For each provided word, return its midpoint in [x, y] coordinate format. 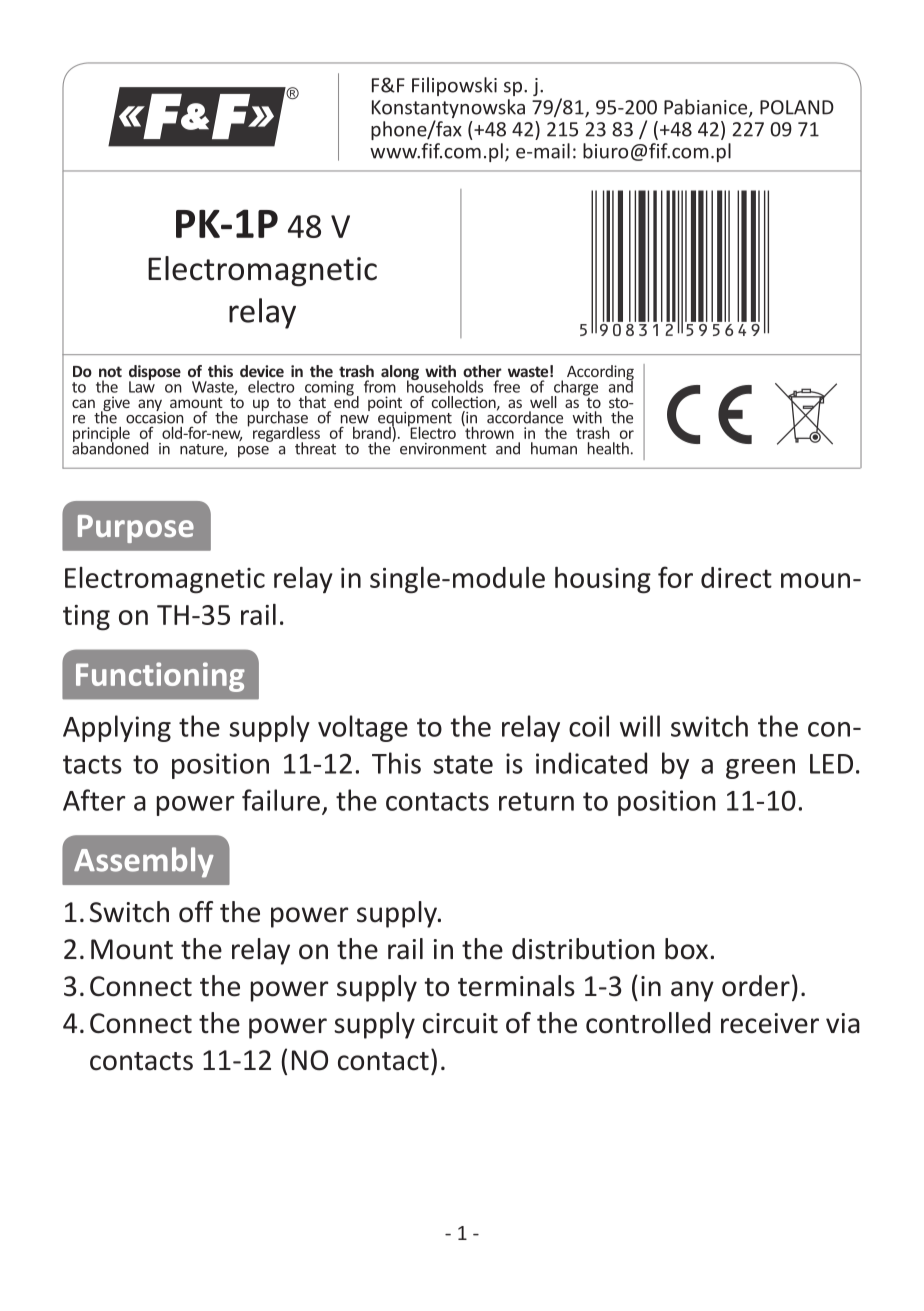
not [110, 371]
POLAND [797, 107]
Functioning [160, 677]
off [196, 912]
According [600, 374]
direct [736, 577]
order [756, 986]
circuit [460, 1023]
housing [603, 580]
